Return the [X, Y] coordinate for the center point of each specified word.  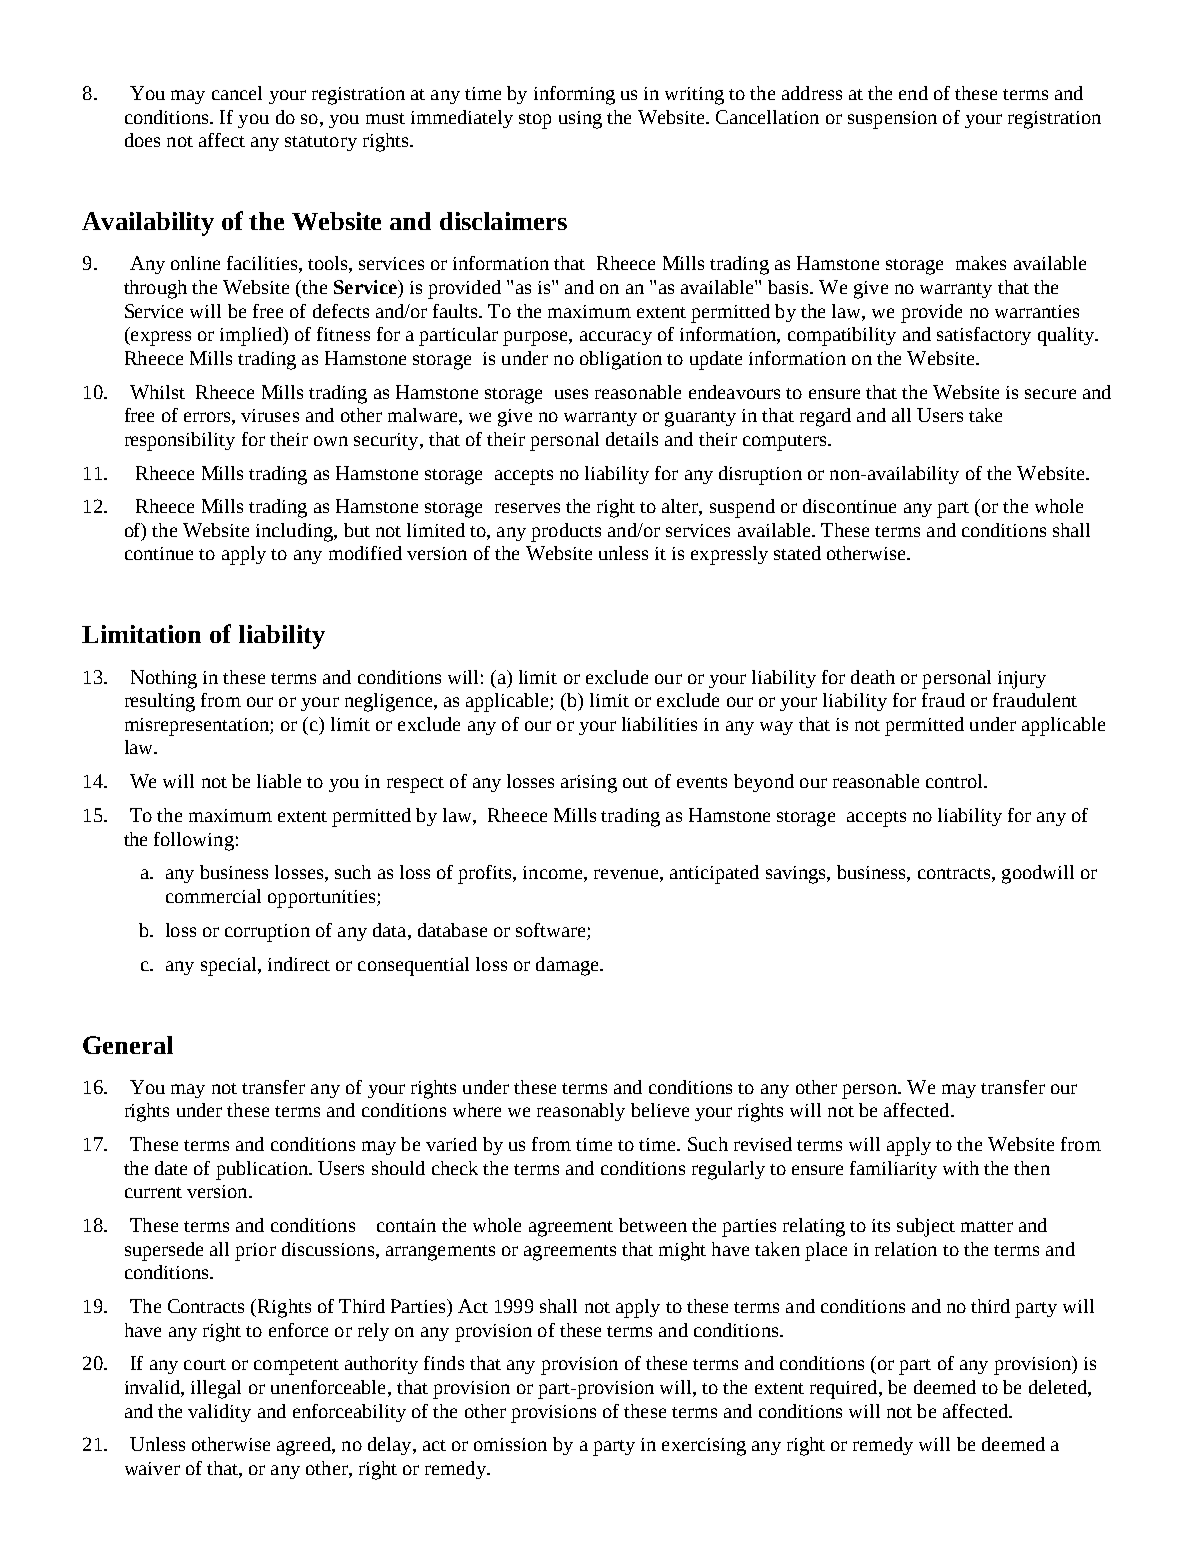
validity [219, 1413]
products [566, 532]
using [580, 120]
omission [510, 1444]
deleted [1059, 1388]
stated [797, 553]
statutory [321, 143]
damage [568, 966]
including [295, 532]
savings [797, 875]
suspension [892, 120]
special [230, 966]
